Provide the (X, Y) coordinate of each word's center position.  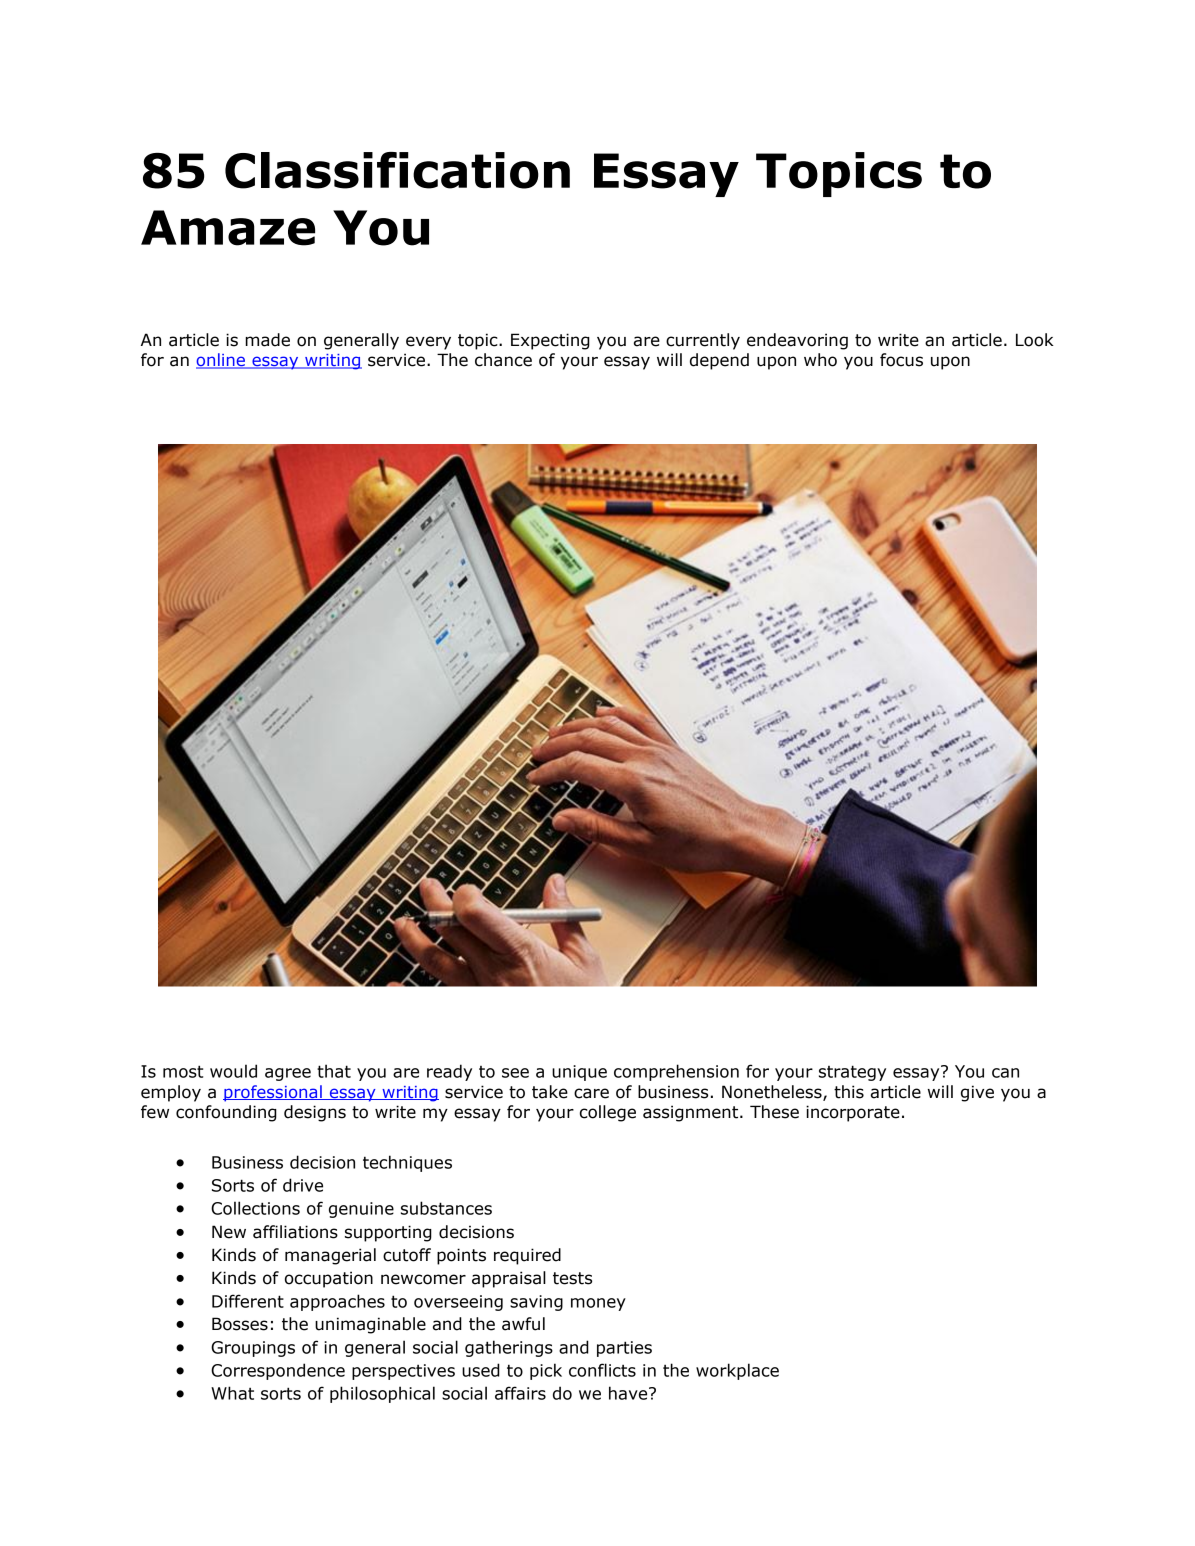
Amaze (228, 228)
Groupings (253, 1349)
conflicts (602, 1370)
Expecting (550, 341)
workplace (737, 1371)
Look (1035, 340)
